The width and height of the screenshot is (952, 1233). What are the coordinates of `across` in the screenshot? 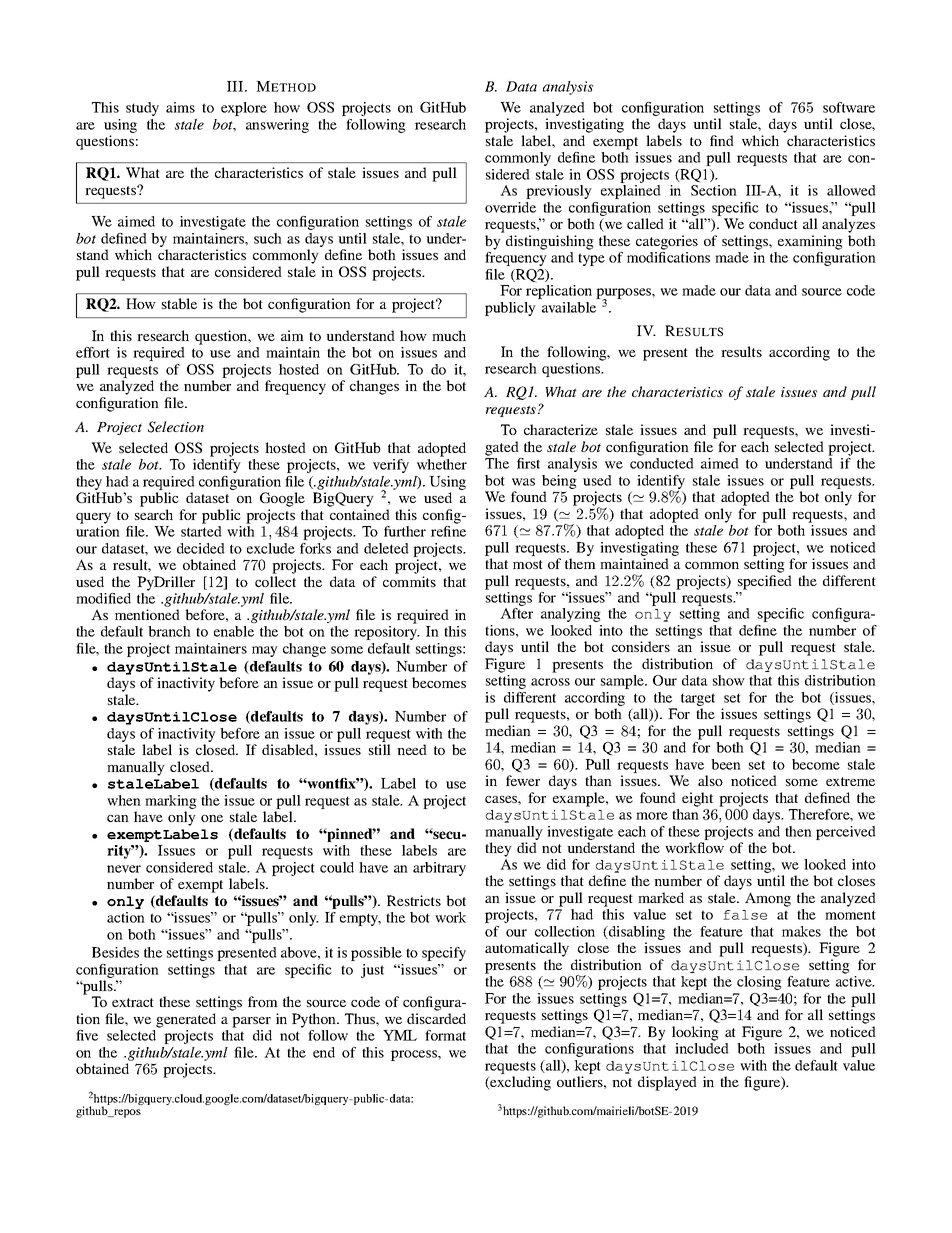 It's located at (550, 682).
